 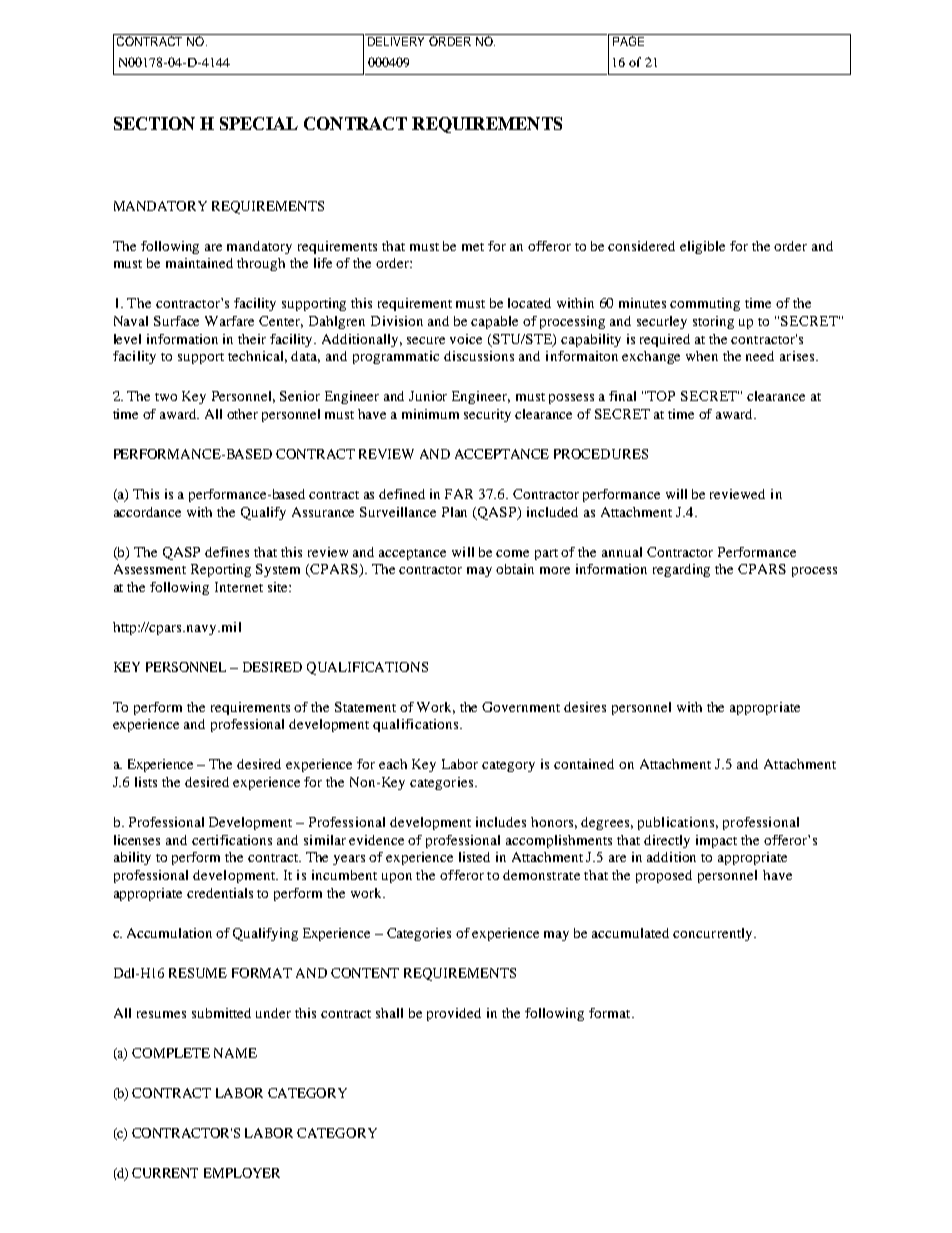 What do you see at coordinates (630, 933) in the document?
I see `accumulated` at bounding box center [630, 933].
